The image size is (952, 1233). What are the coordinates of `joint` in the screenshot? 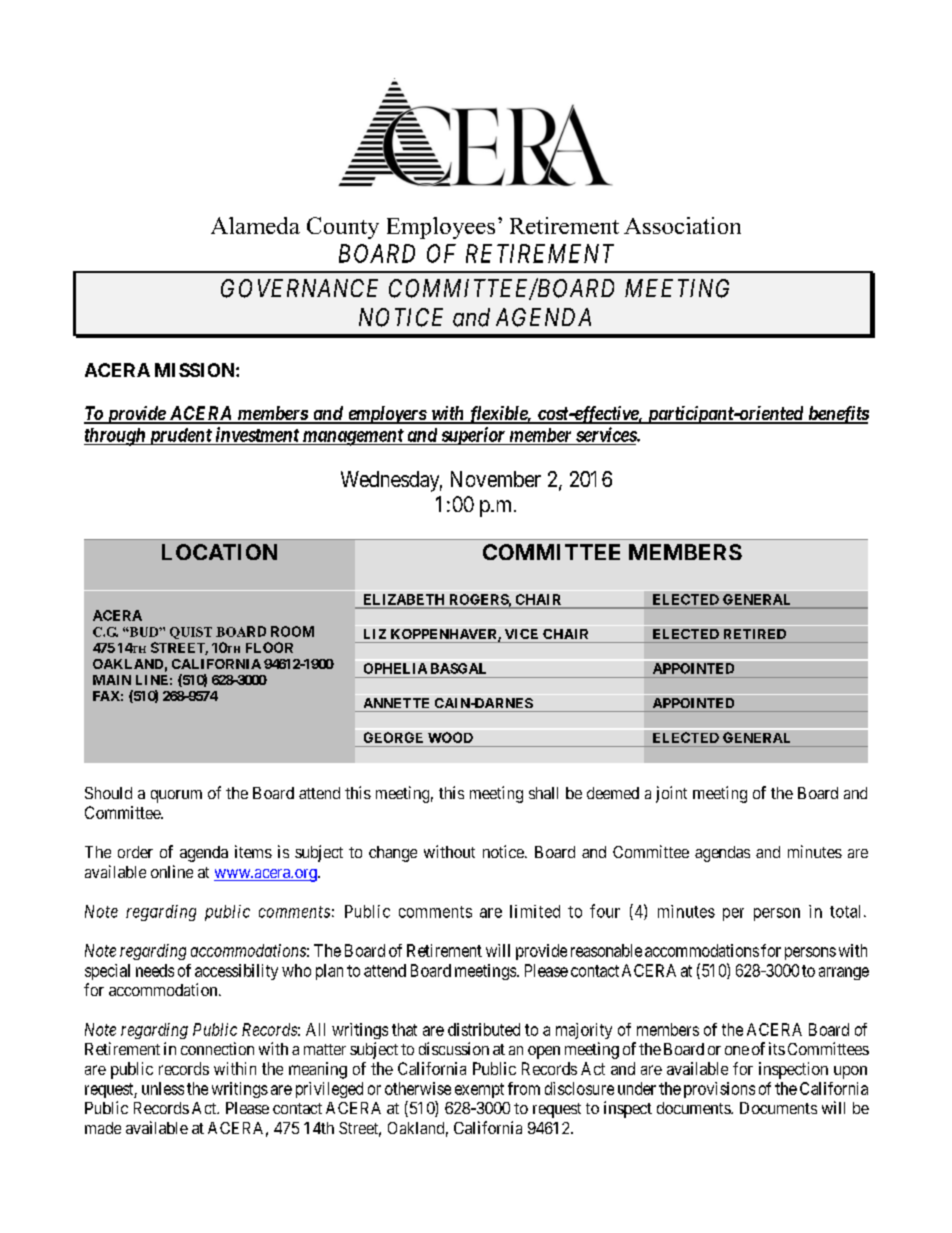 It's located at (671, 794).
